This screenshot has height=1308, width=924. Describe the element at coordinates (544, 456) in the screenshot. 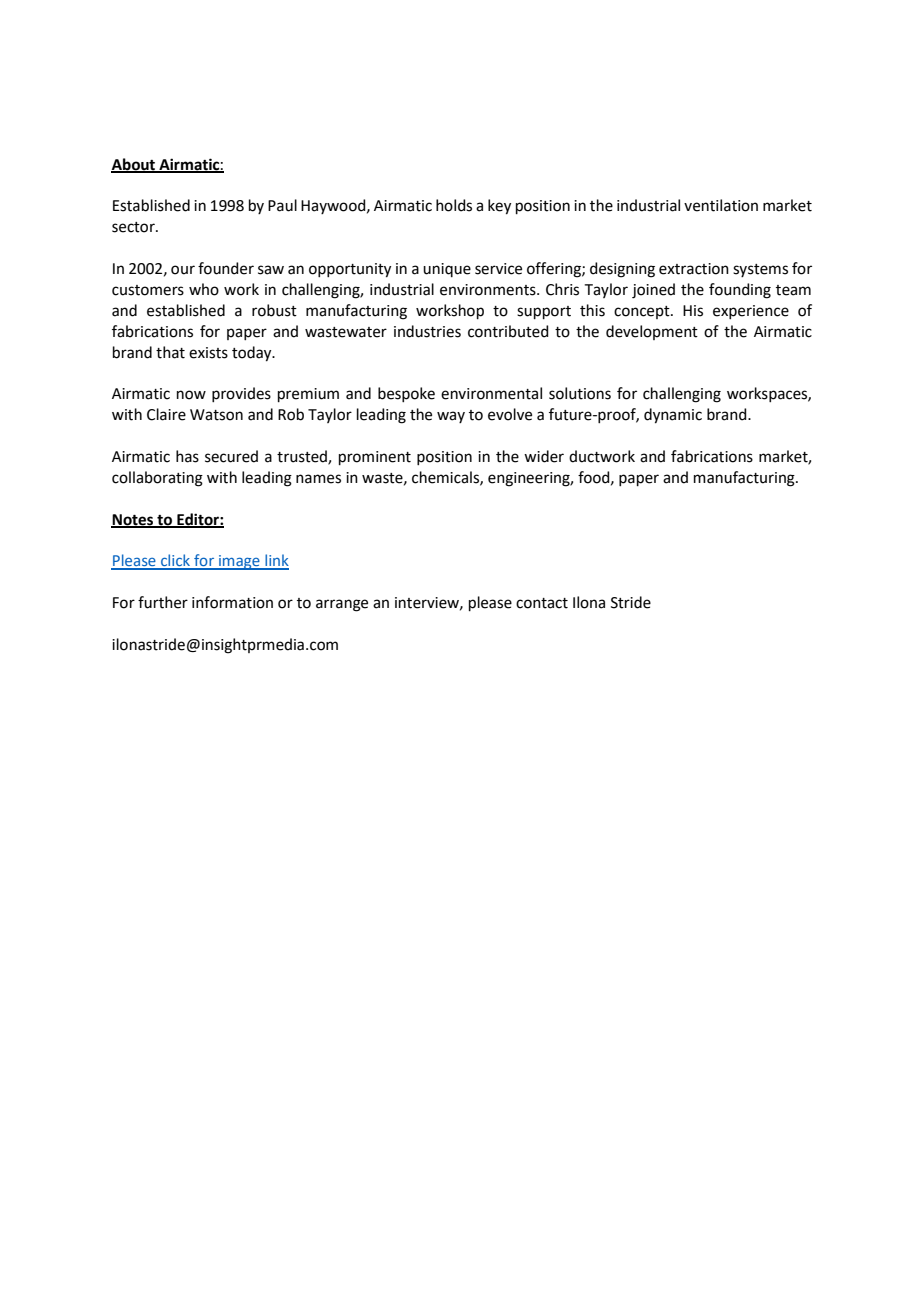

I see `wider` at that location.
